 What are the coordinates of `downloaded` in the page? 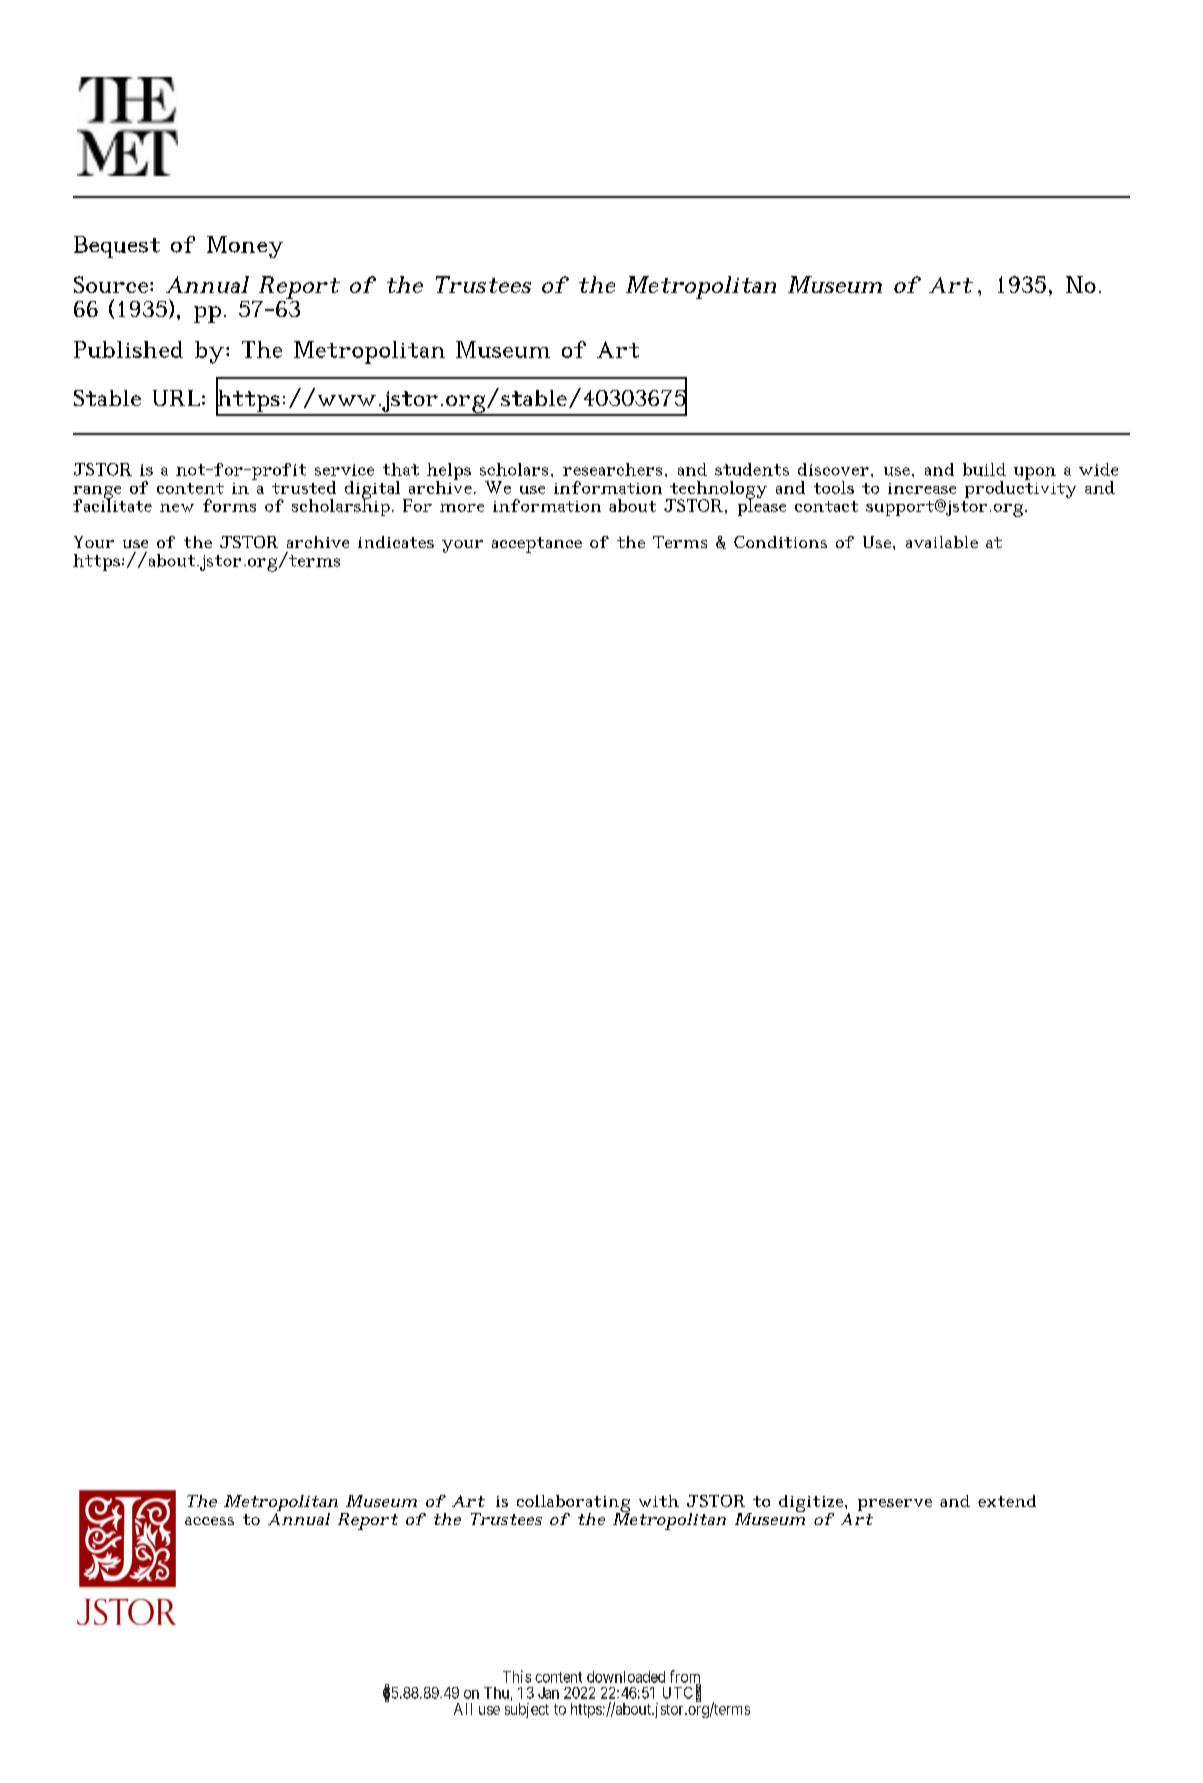 It's located at (626, 1677).
